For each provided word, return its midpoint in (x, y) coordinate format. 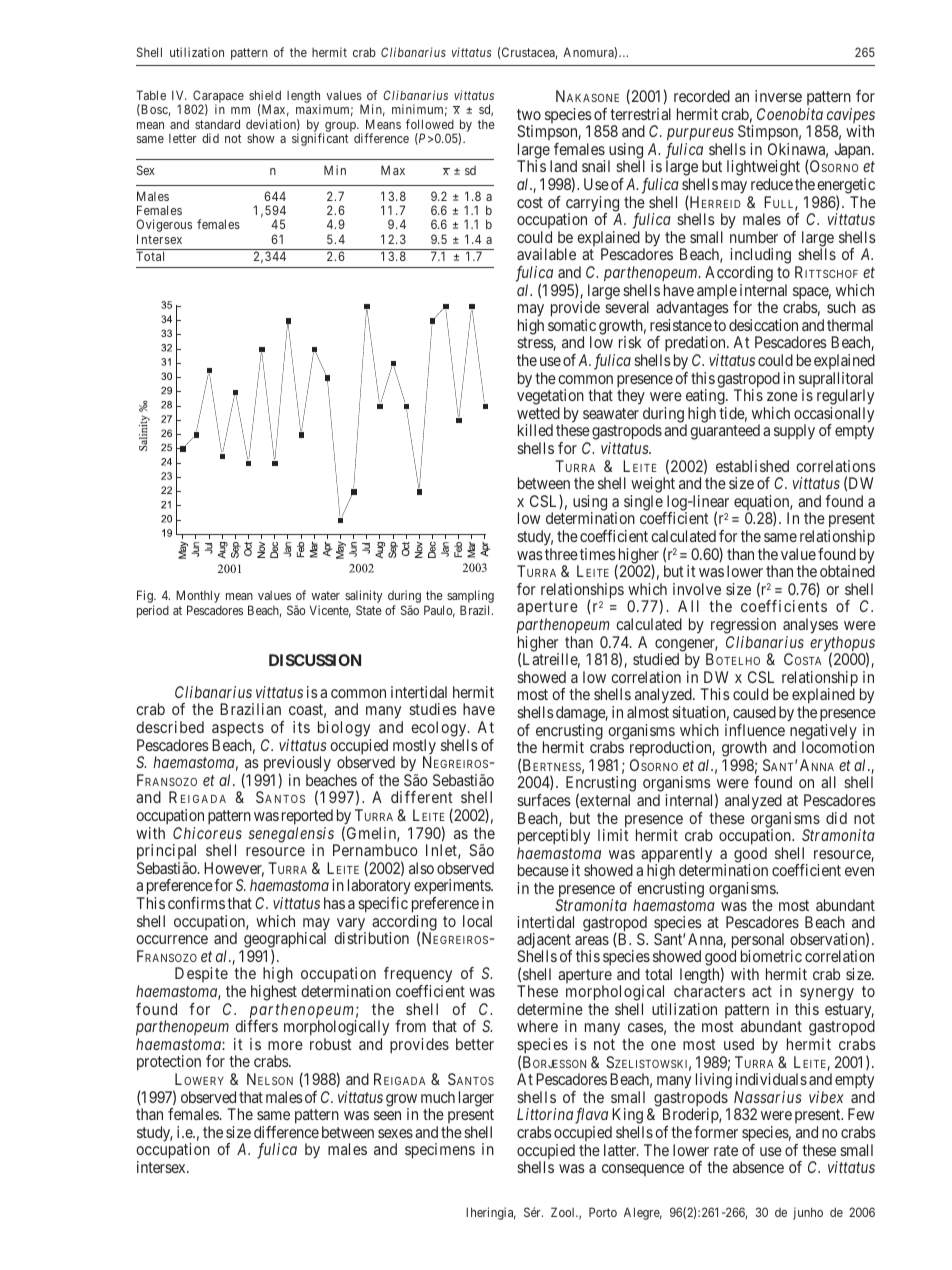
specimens (440, 1151)
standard (217, 124)
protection (169, 1064)
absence (758, 1167)
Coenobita (790, 114)
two (529, 114)
